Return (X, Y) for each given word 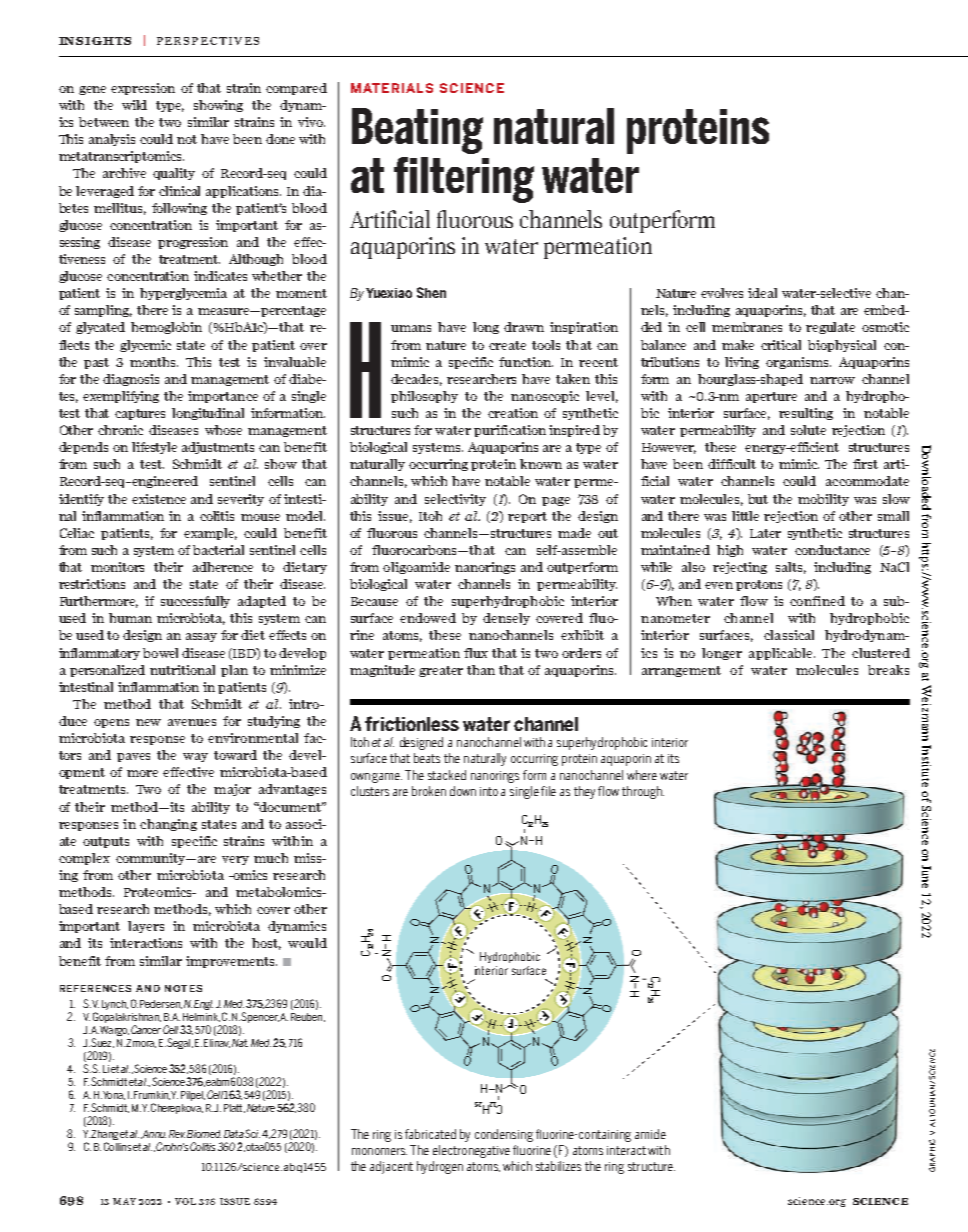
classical (789, 635)
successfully (195, 602)
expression (143, 89)
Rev (177, 1134)
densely (506, 619)
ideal (762, 293)
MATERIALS (392, 88)
